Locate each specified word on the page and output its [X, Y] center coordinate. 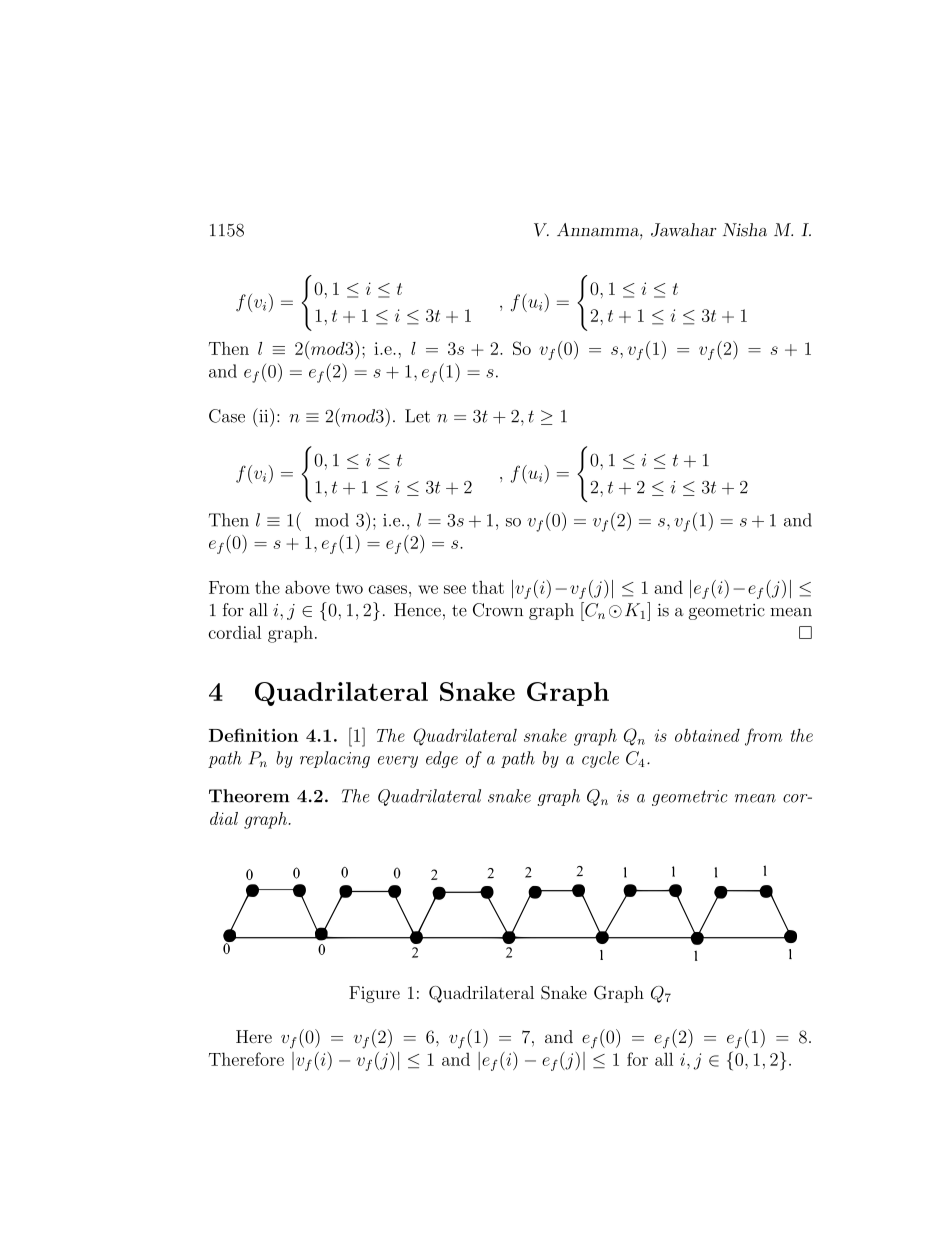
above [307, 587]
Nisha [745, 230]
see [455, 589]
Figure [374, 994]
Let [417, 416]
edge [442, 759]
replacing [335, 759]
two [349, 588]
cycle [600, 759]
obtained [707, 735]
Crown [498, 610]
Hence [417, 610]
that [488, 587]
